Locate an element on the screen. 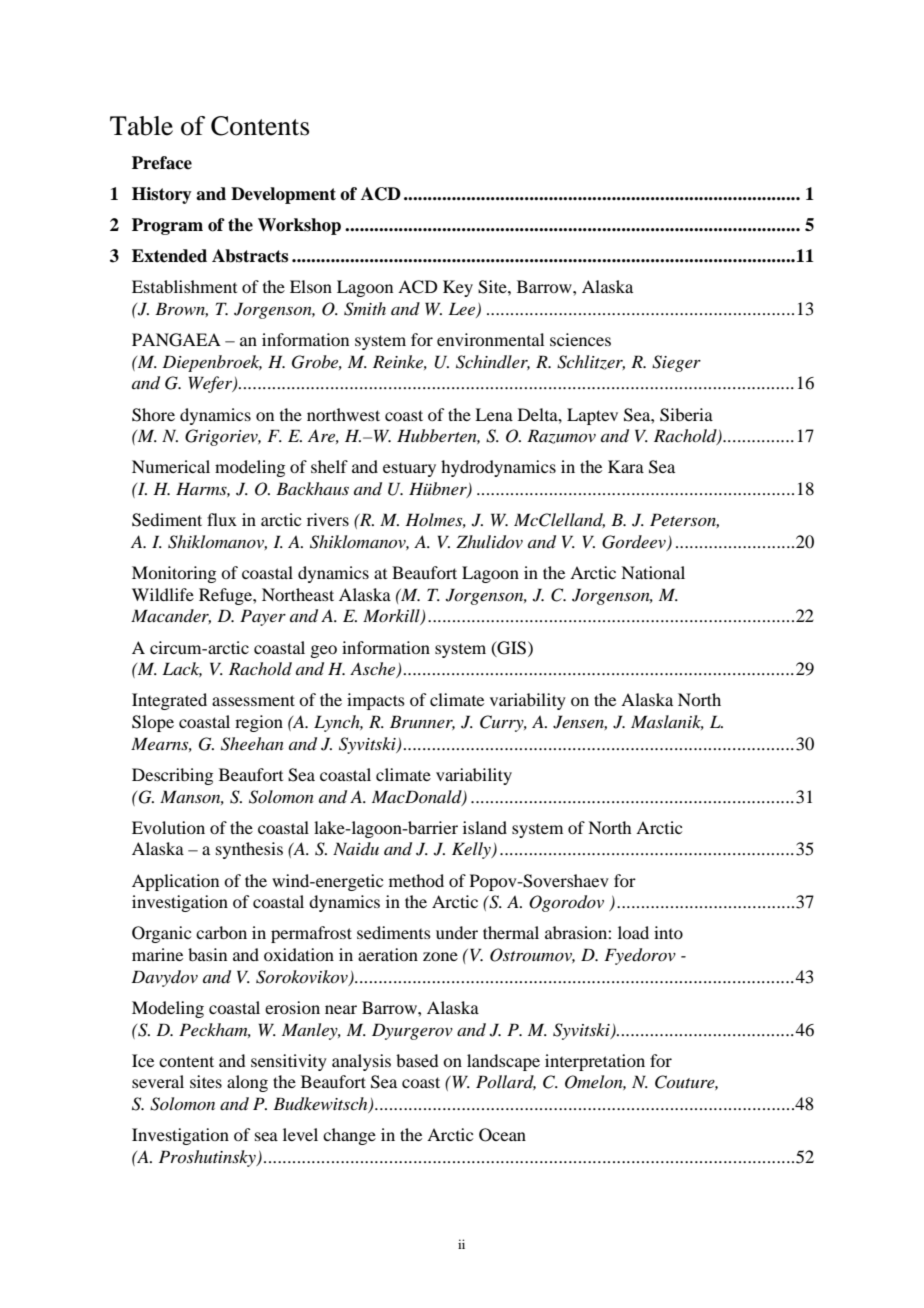 The image size is (924, 1308). based is located at coordinates (417, 1060).
